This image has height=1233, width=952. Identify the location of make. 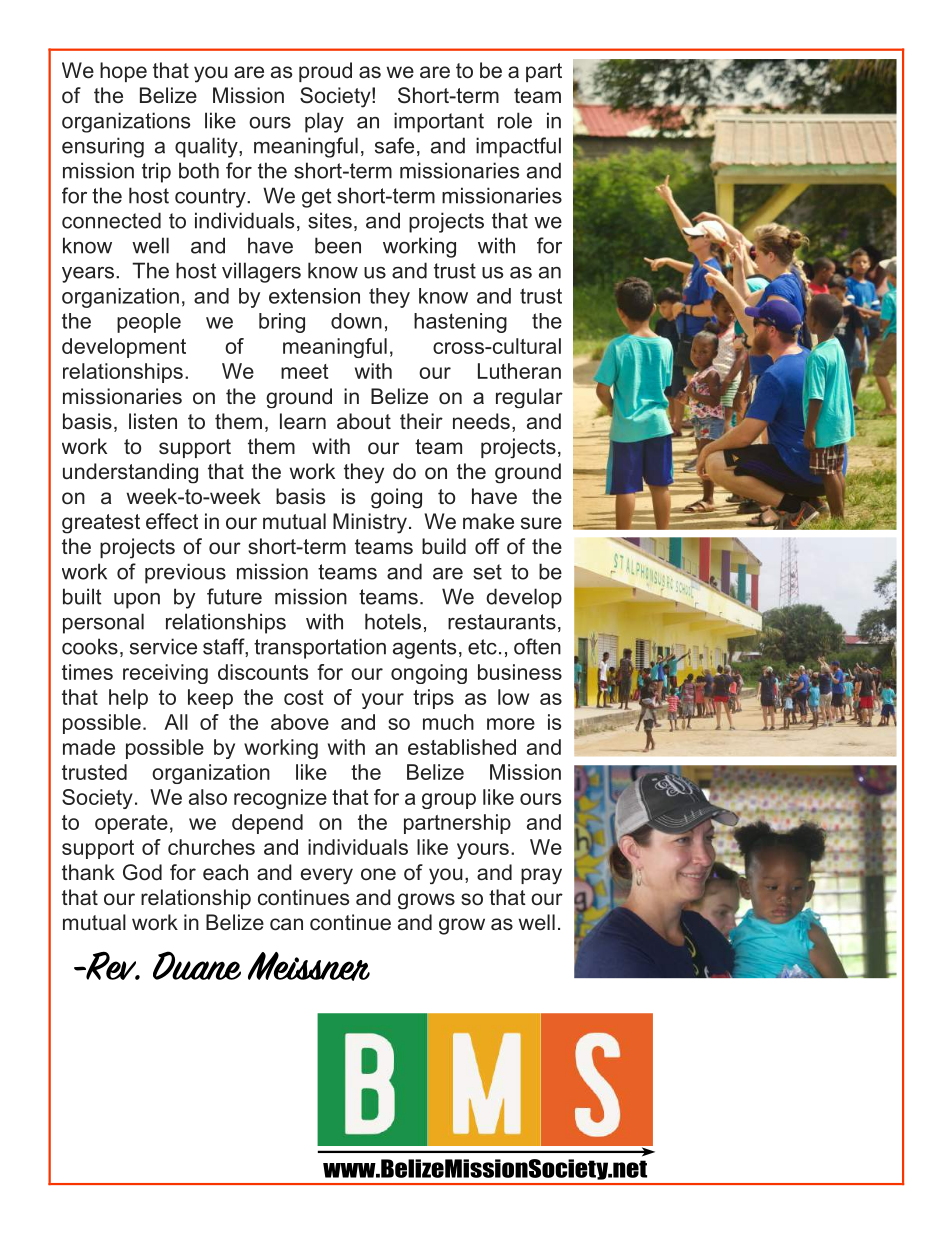
(488, 521).
